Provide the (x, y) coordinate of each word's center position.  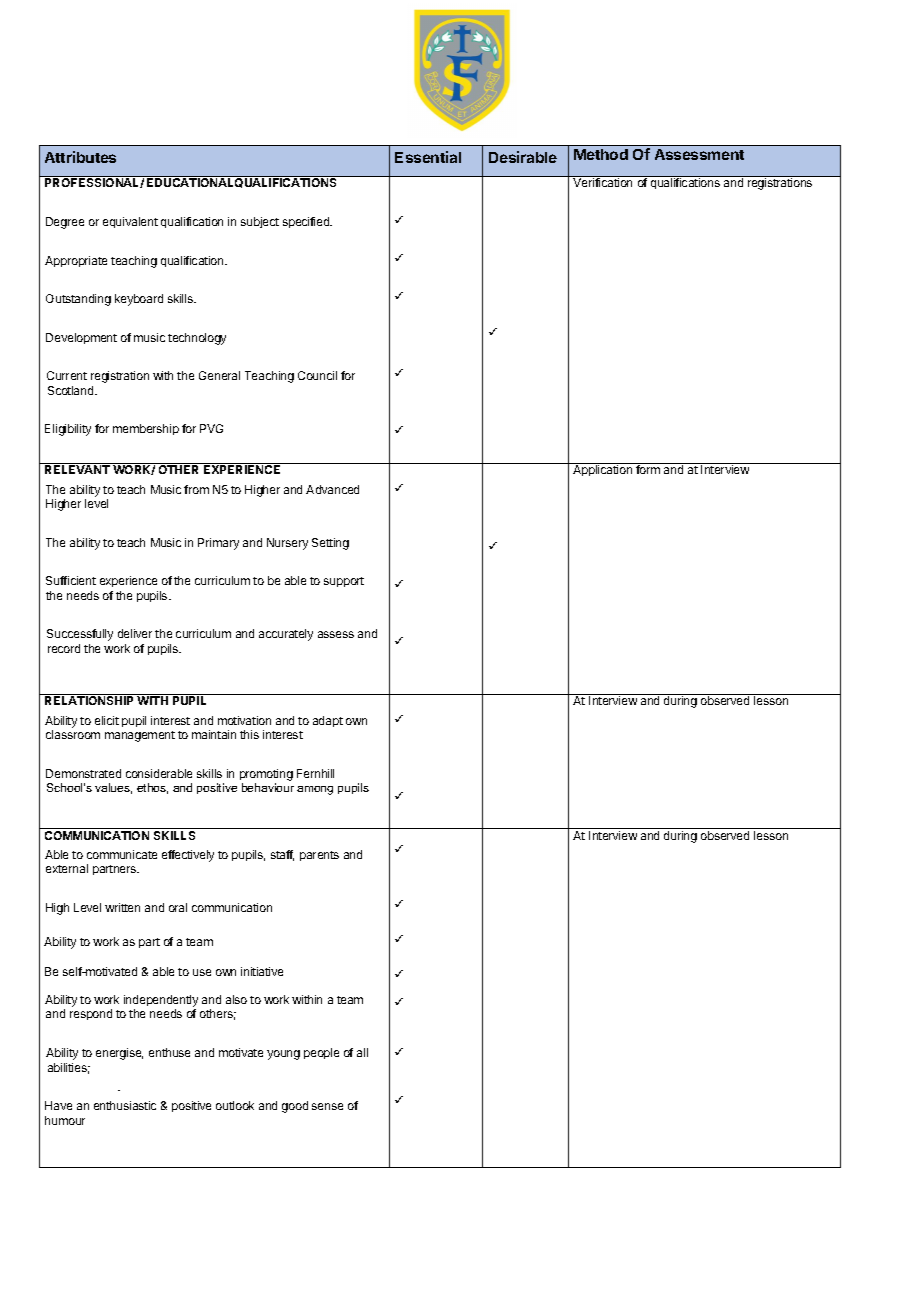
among (315, 790)
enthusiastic (125, 1105)
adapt (328, 721)
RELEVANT (77, 469)
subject (260, 222)
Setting (330, 544)
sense (327, 1106)
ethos (152, 788)
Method (601, 154)
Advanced (332, 489)
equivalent (130, 222)
